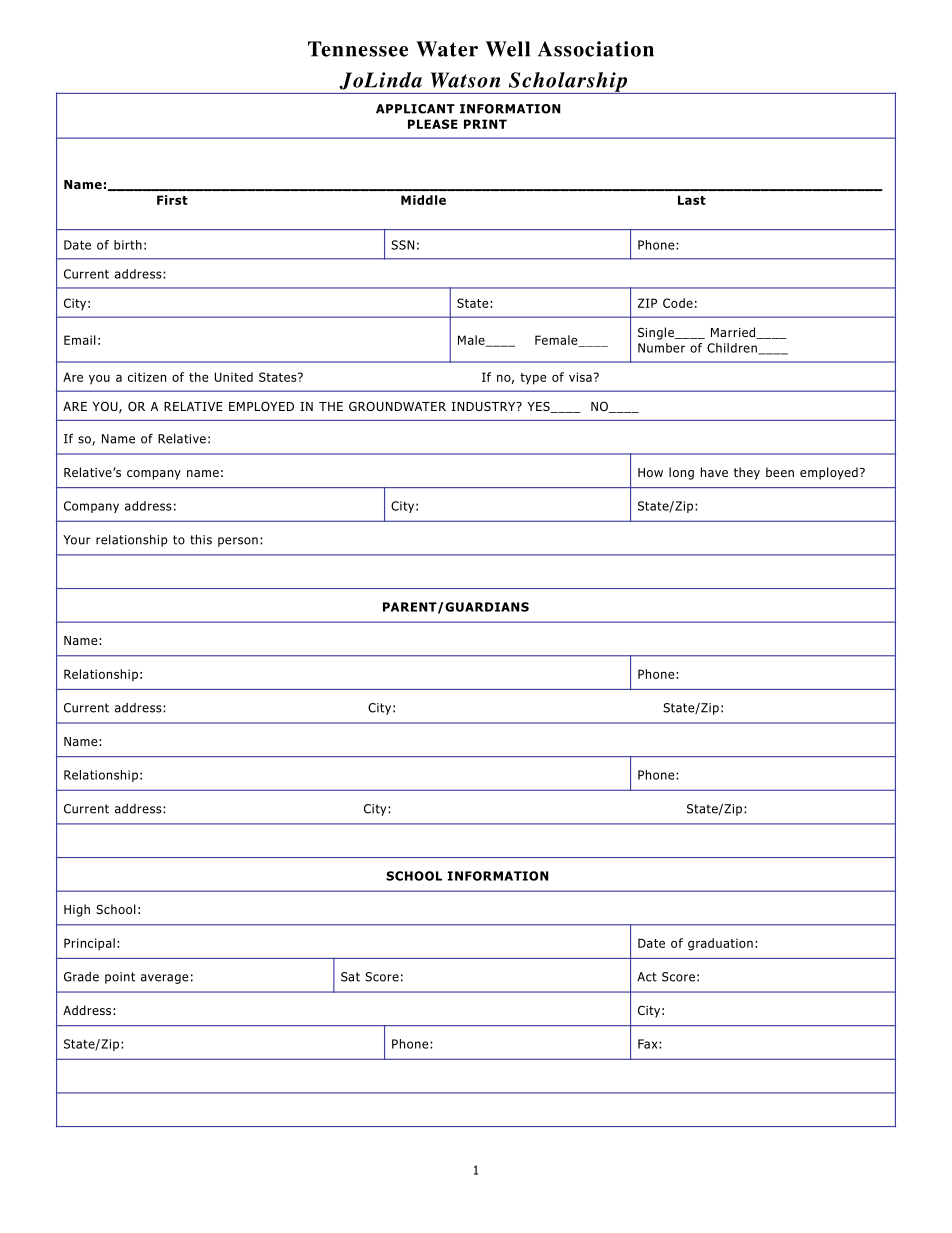  What do you see at coordinates (402, 245) in the screenshot?
I see `SSN` at bounding box center [402, 245].
